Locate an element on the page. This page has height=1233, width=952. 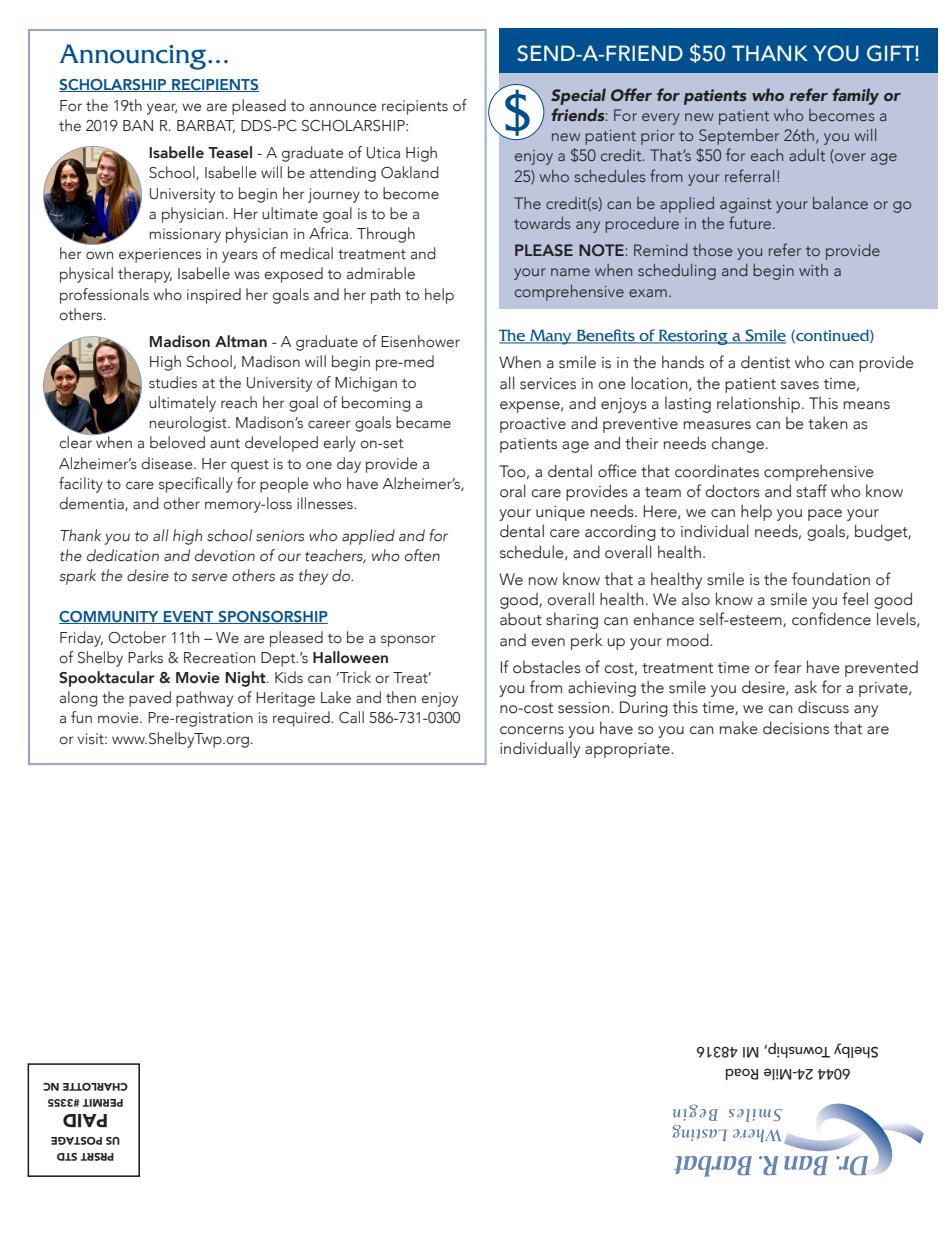
pace is located at coordinates (825, 515).
